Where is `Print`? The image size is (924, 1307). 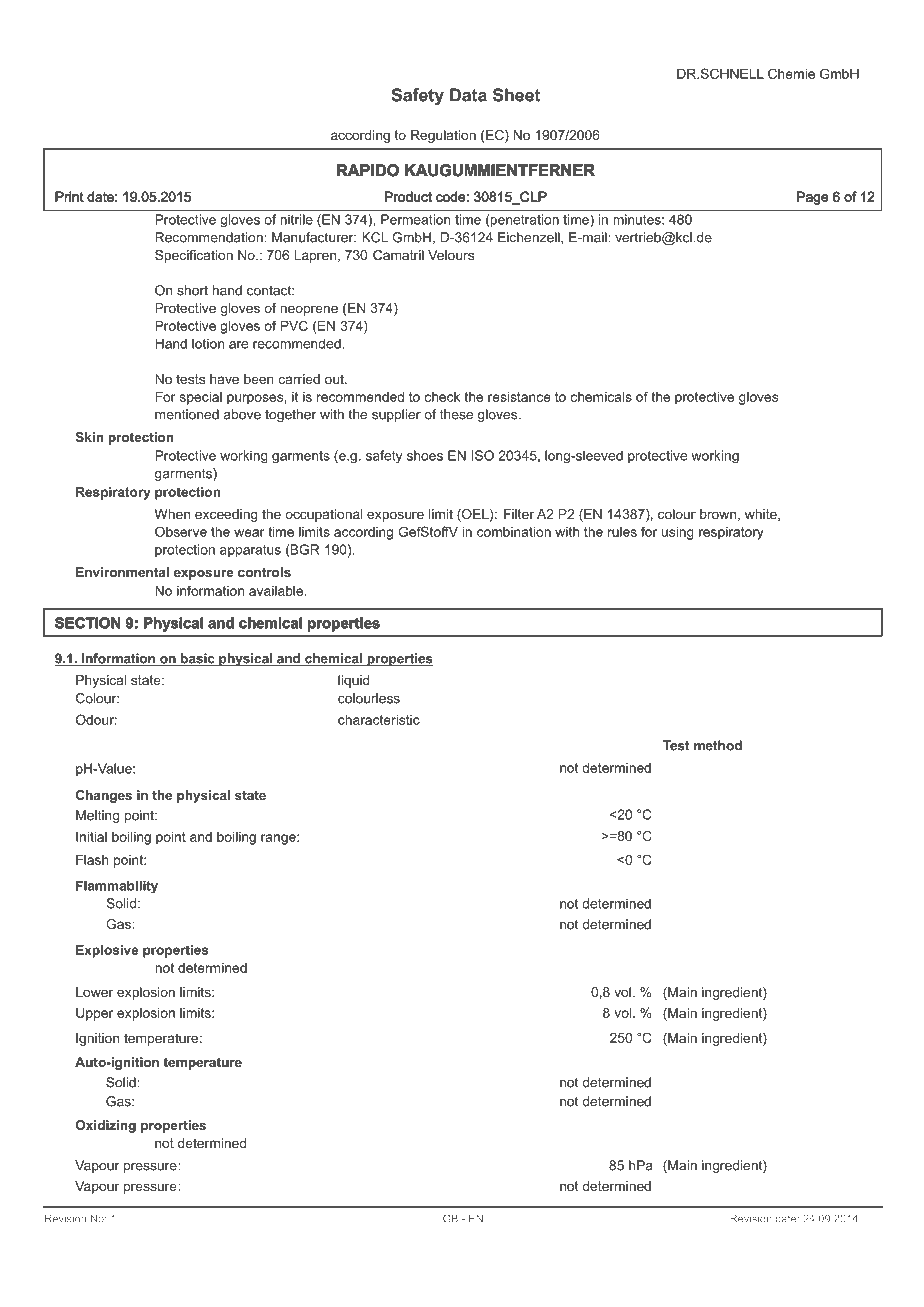
Print is located at coordinates (69, 197).
